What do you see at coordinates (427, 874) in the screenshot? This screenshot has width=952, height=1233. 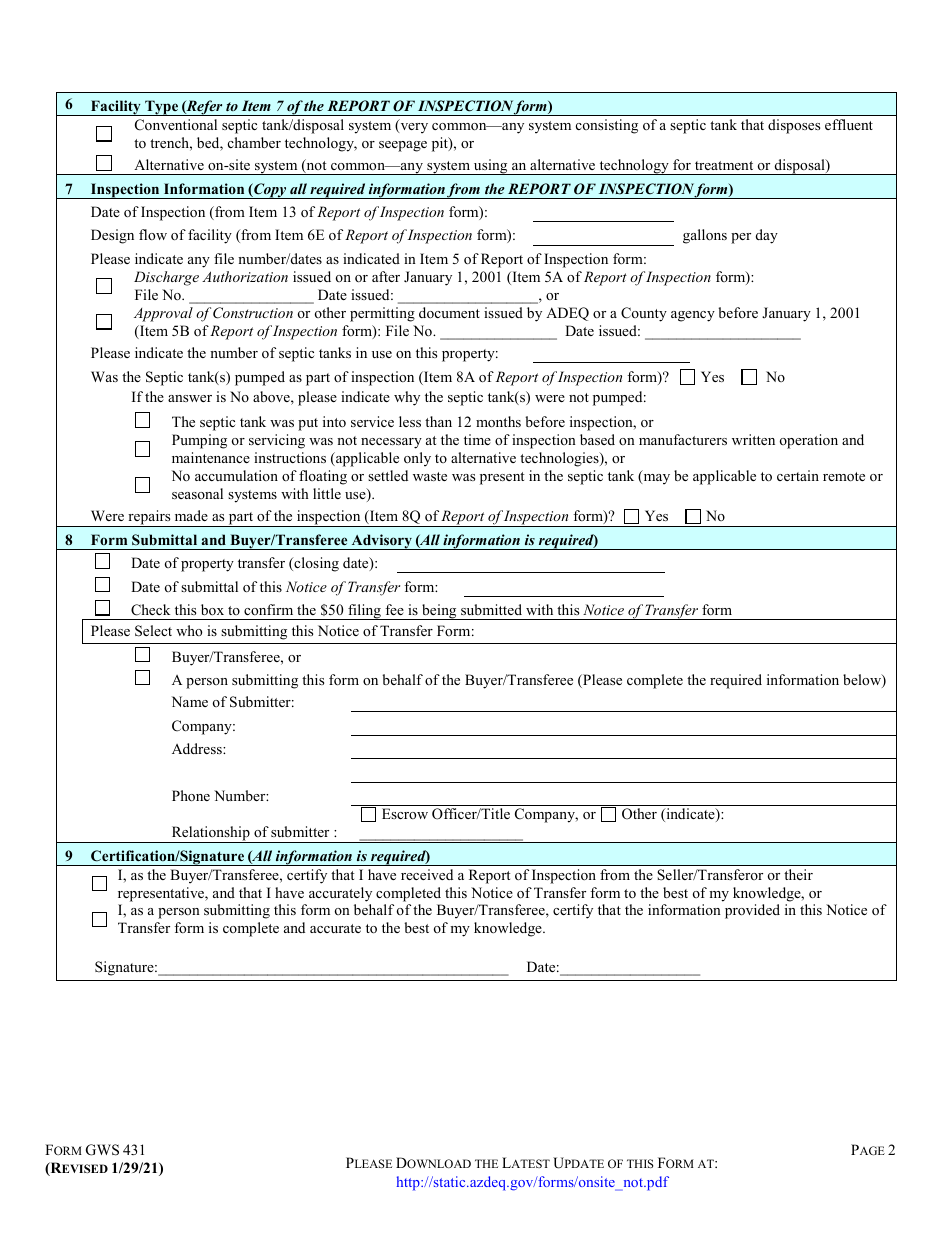 I see `received` at bounding box center [427, 874].
